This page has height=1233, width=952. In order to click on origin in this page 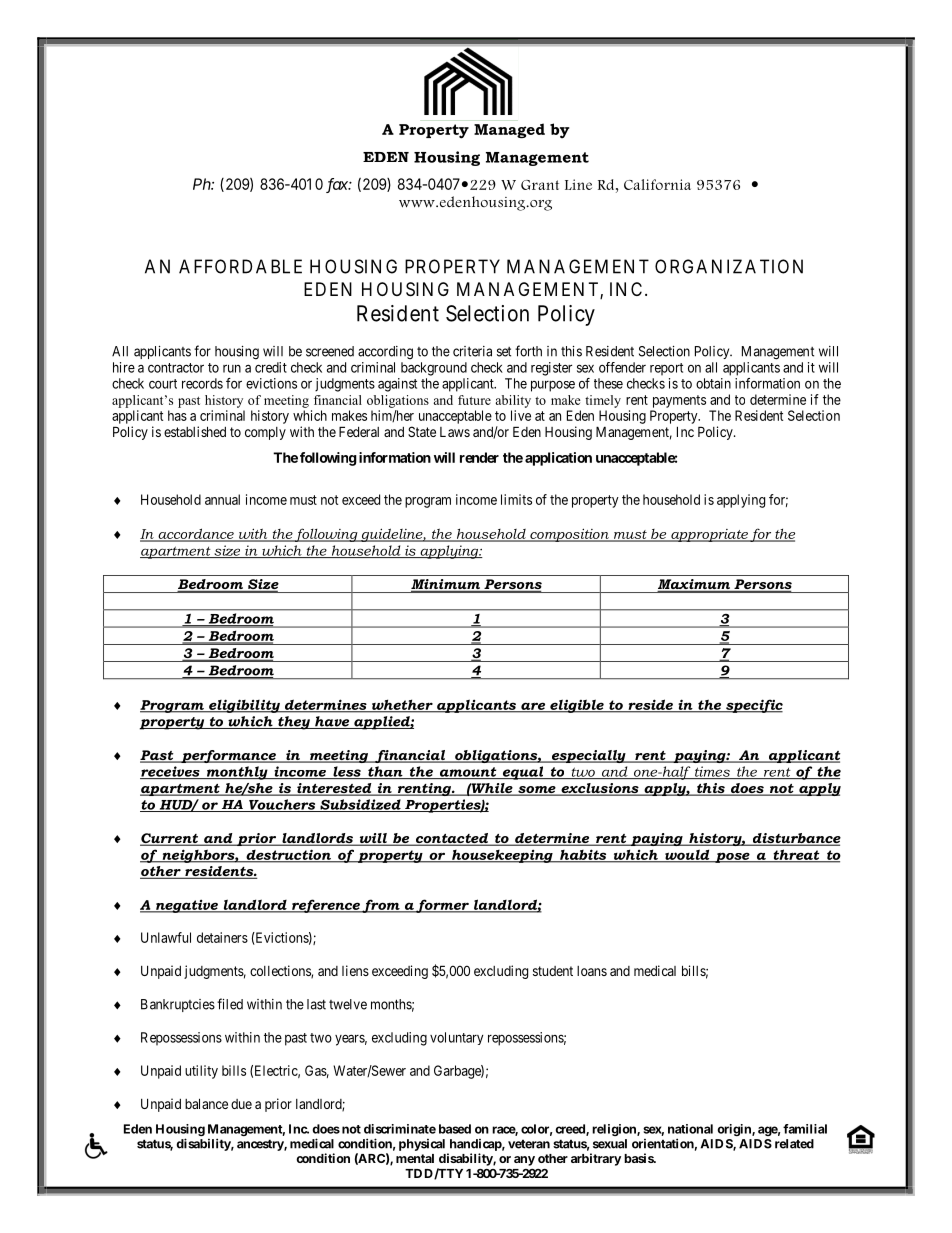, I will do `click(735, 1130)`.
